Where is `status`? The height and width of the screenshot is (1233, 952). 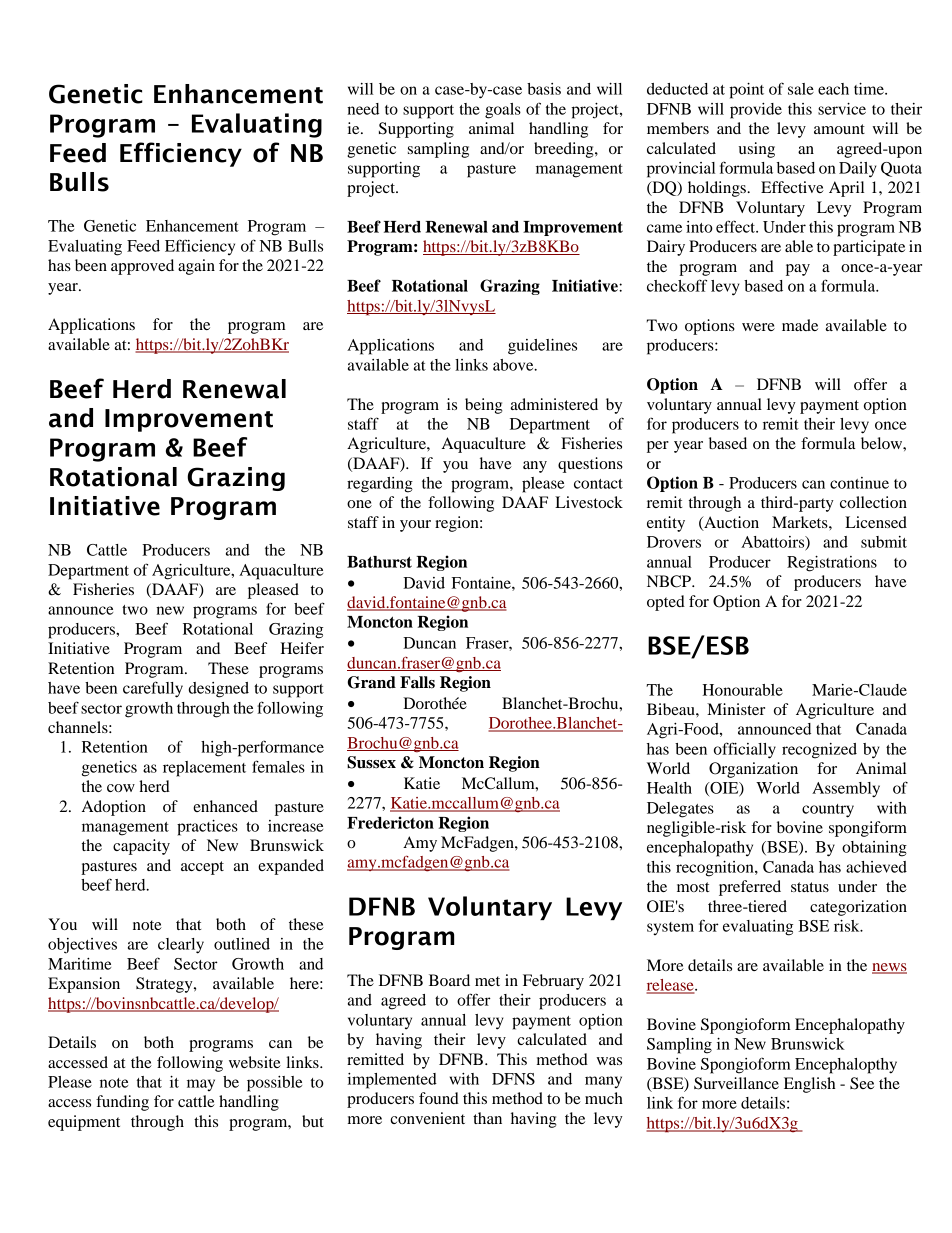 status is located at coordinates (810, 887).
